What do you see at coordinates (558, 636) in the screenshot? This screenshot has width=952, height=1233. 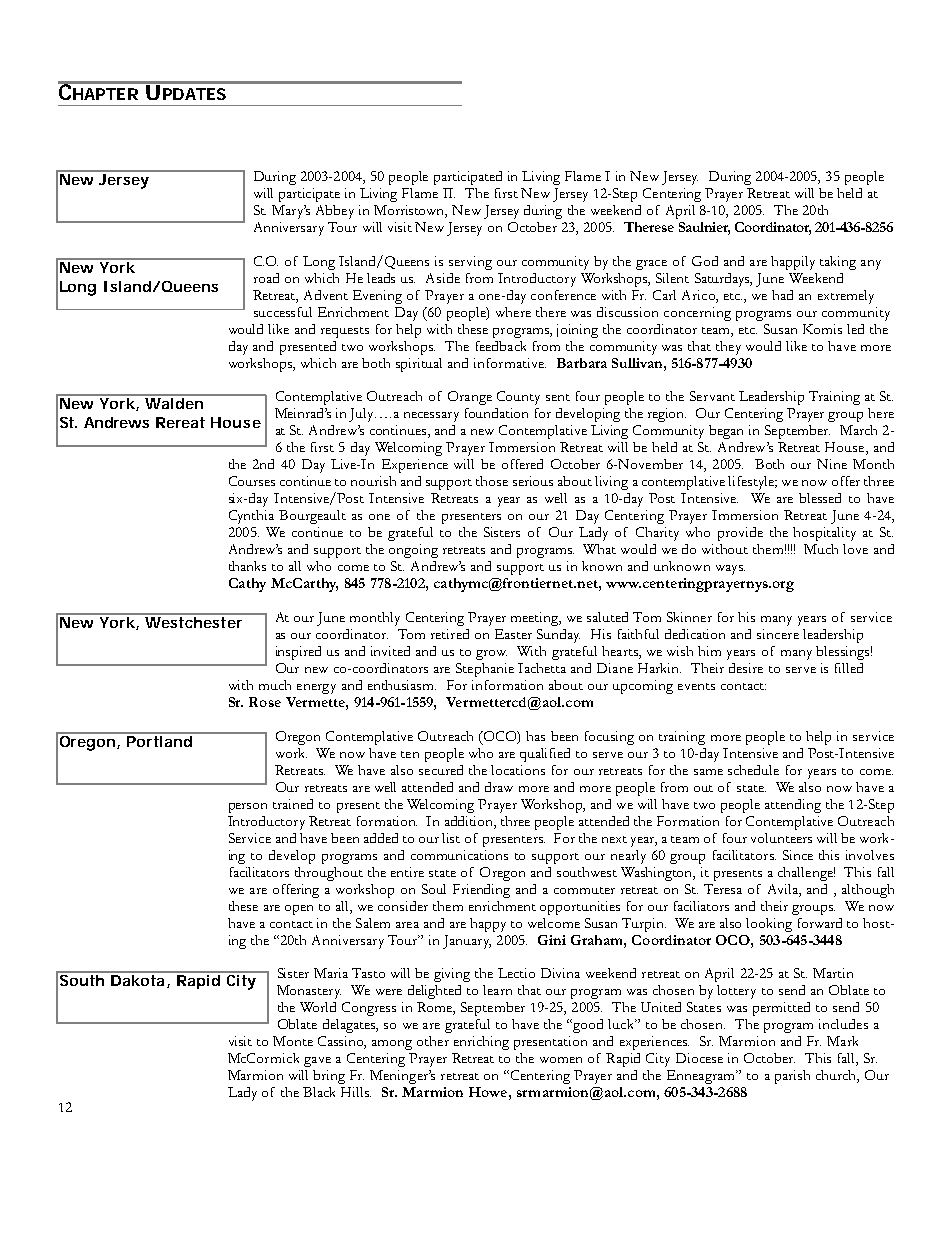 I see `Sunday` at bounding box center [558, 636].
